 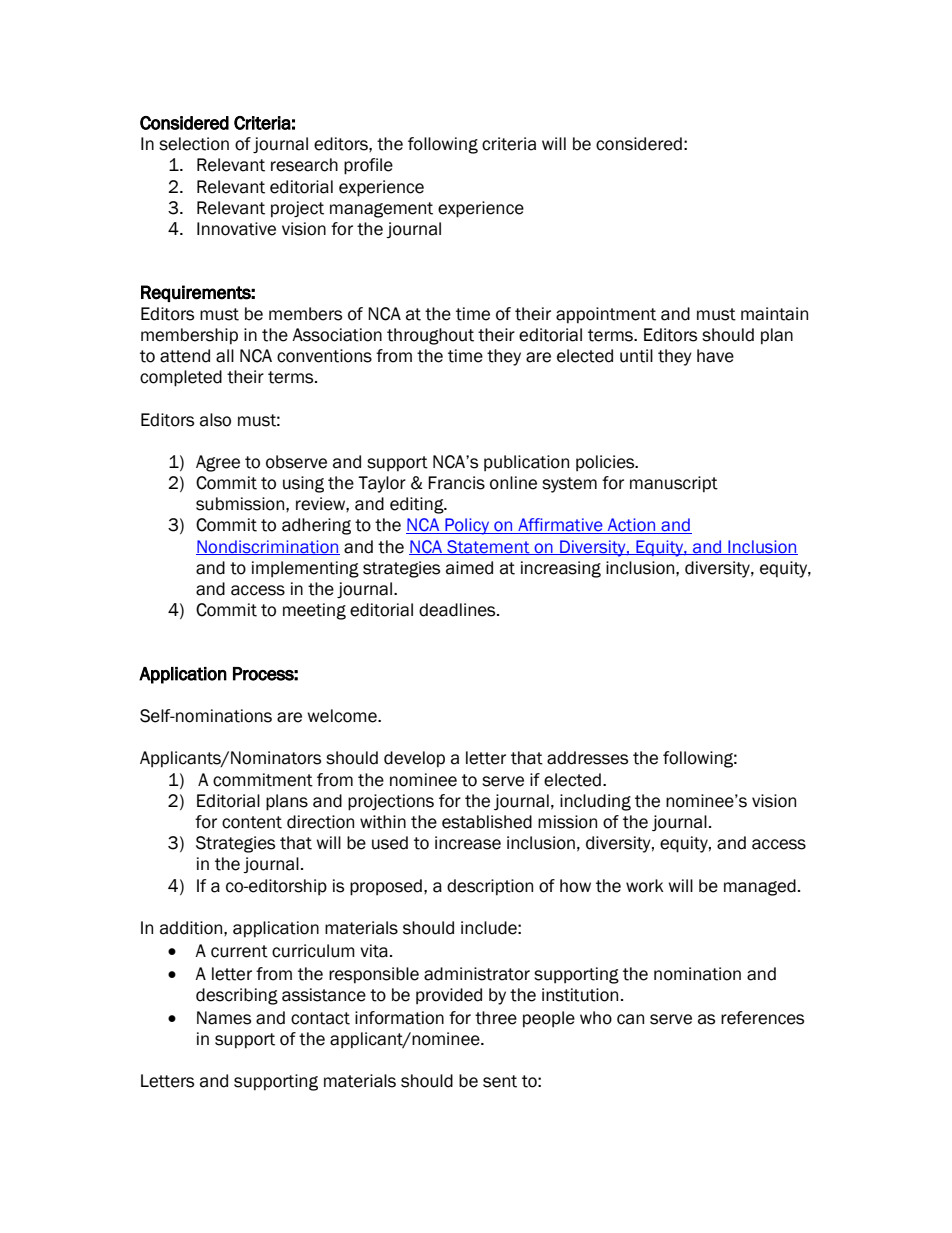 I want to click on Action, so click(x=631, y=526).
